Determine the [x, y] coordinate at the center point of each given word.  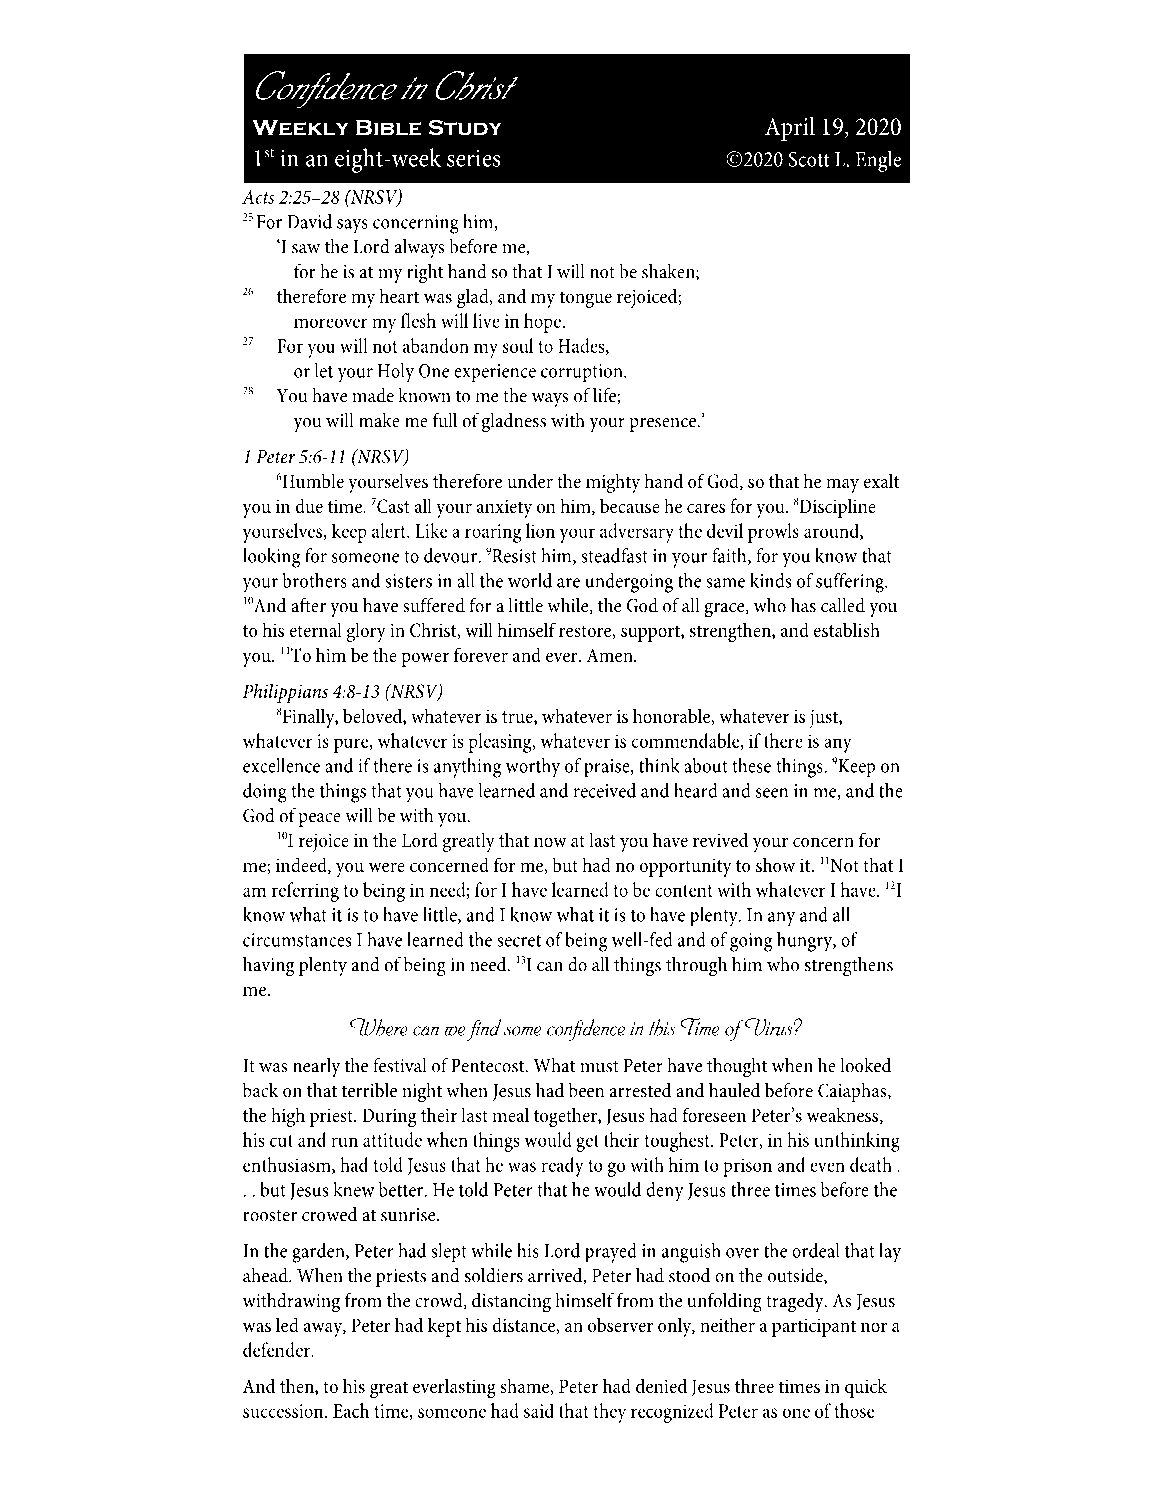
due [309, 505]
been [586, 1090]
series [474, 158]
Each [351, 1410]
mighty [613, 483]
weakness [844, 1115]
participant [814, 1327]
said [539, 1410]
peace [319, 820]
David [309, 221]
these [751, 765]
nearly [316, 1068]
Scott [809, 159]
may [842, 485]
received [604, 790]
